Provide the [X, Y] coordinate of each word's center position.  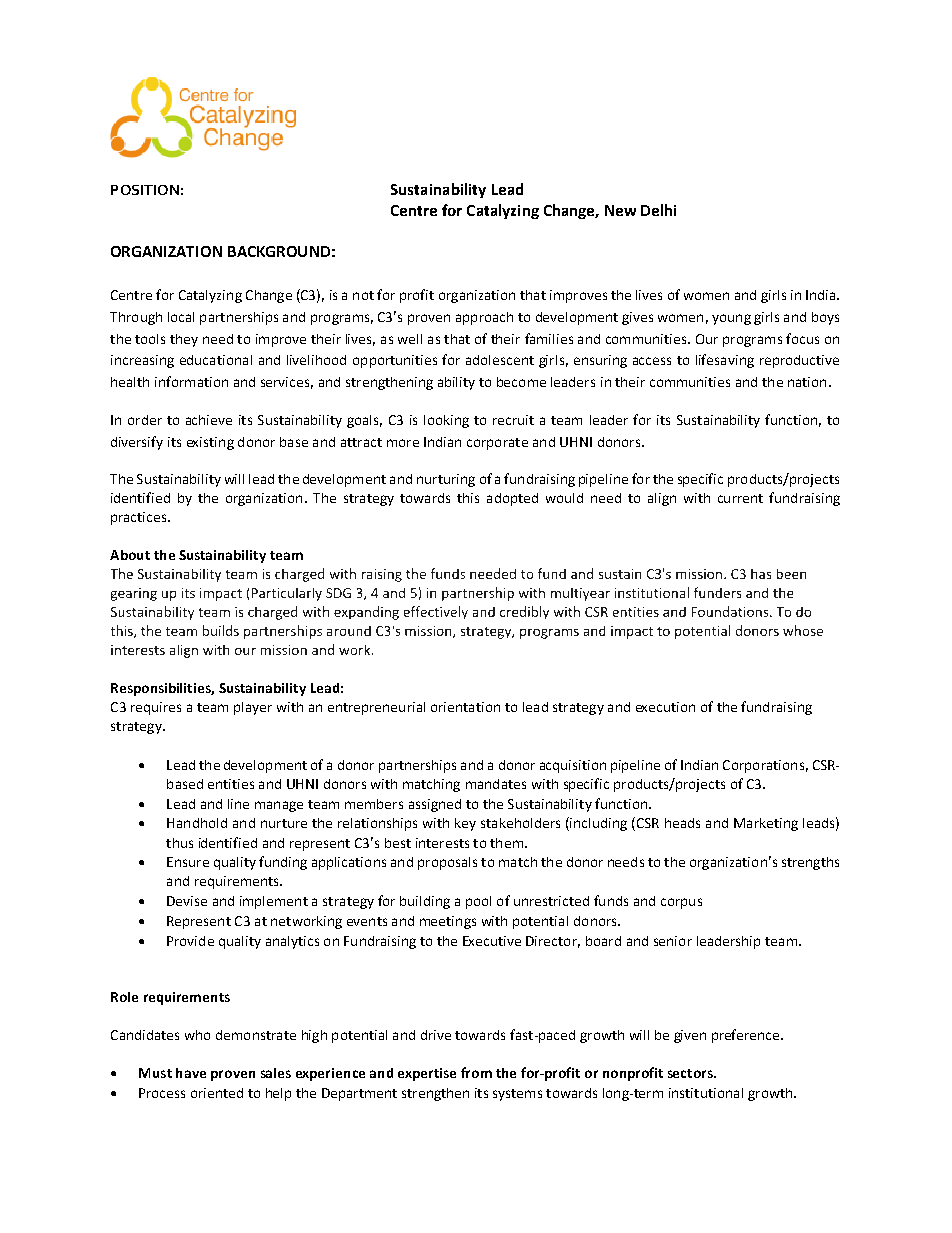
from [476, 1072]
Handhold [197, 823]
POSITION [145, 190]
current [740, 498]
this [468, 498]
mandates [496, 784]
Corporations [763, 766]
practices [140, 518]
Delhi [658, 210]
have [191, 1073]
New [620, 210]
